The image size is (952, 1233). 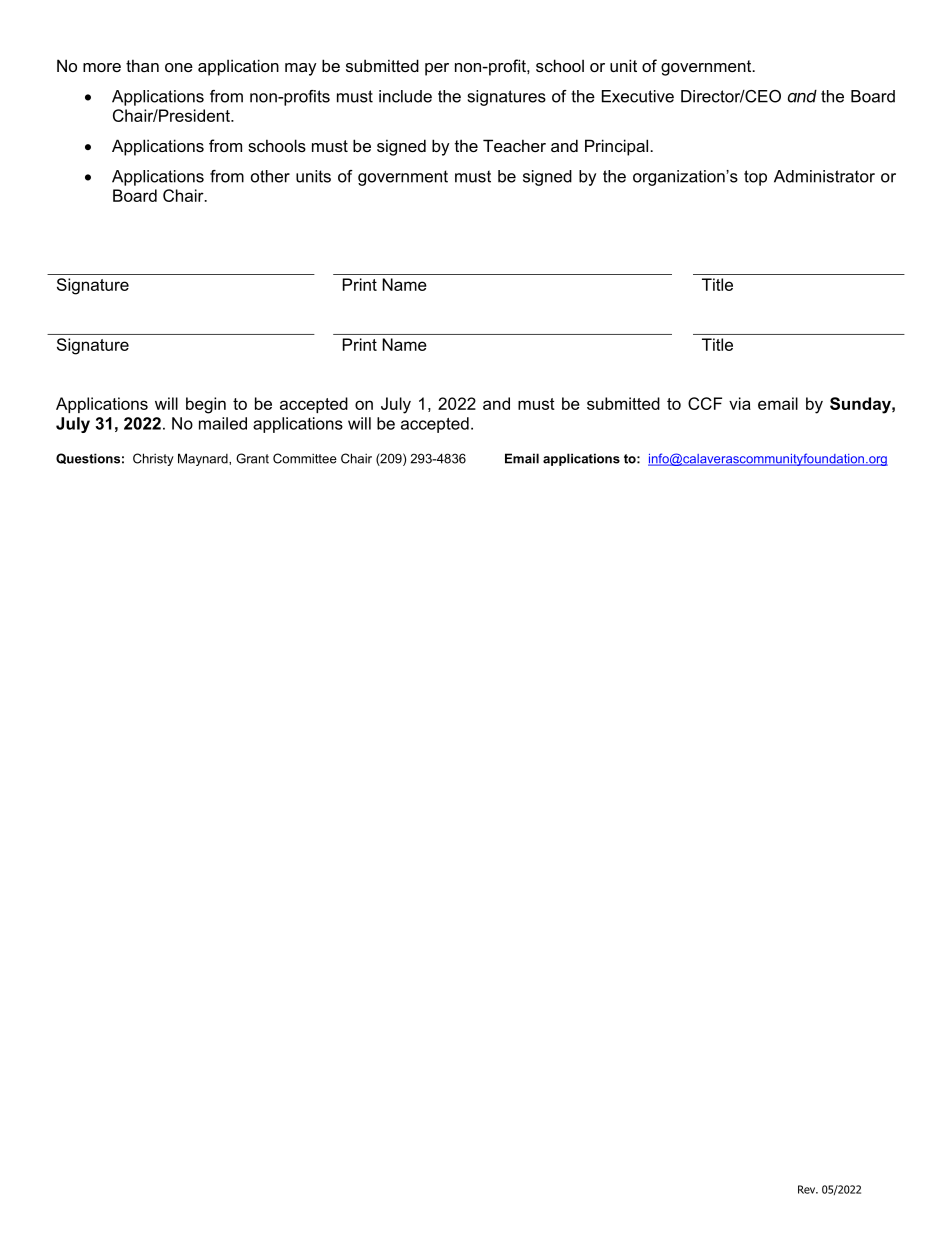 What do you see at coordinates (514, 145) in the image?
I see `Teacher` at bounding box center [514, 145].
